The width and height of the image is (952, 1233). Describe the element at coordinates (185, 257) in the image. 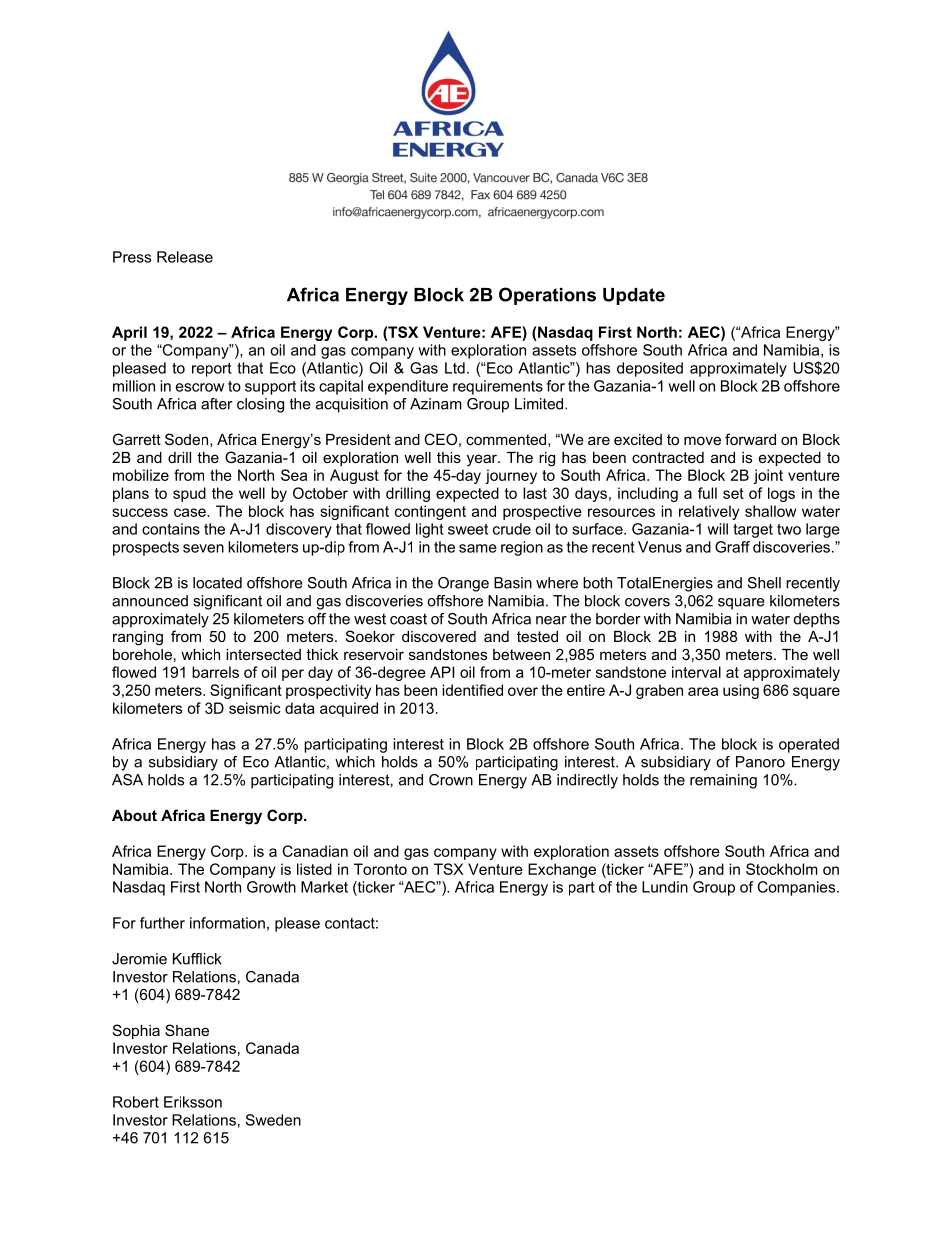

I see `Release` at that location.
